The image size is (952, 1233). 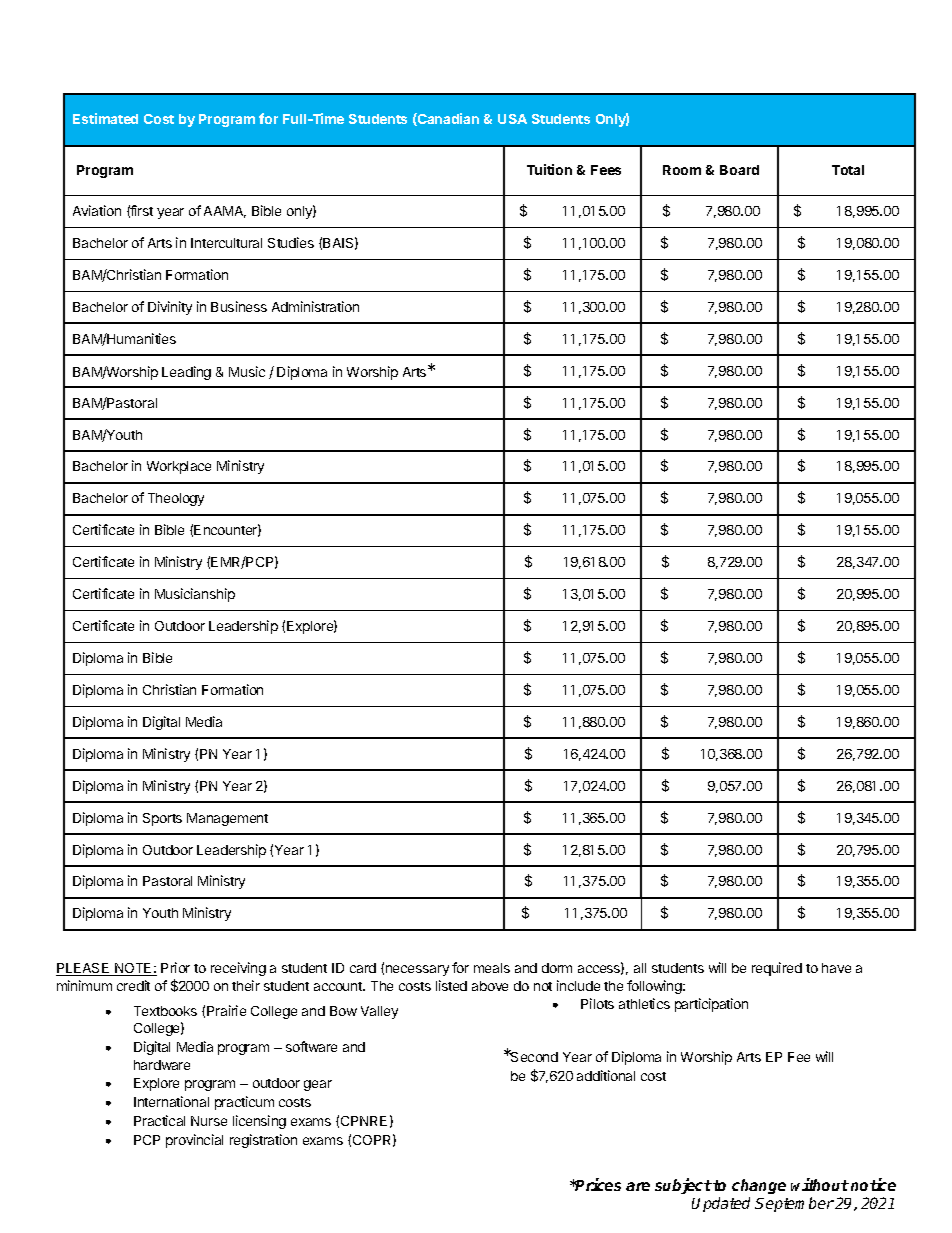 What do you see at coordinates (777, 969) in the page?
I see `required` at bounding box center [777, 969].
